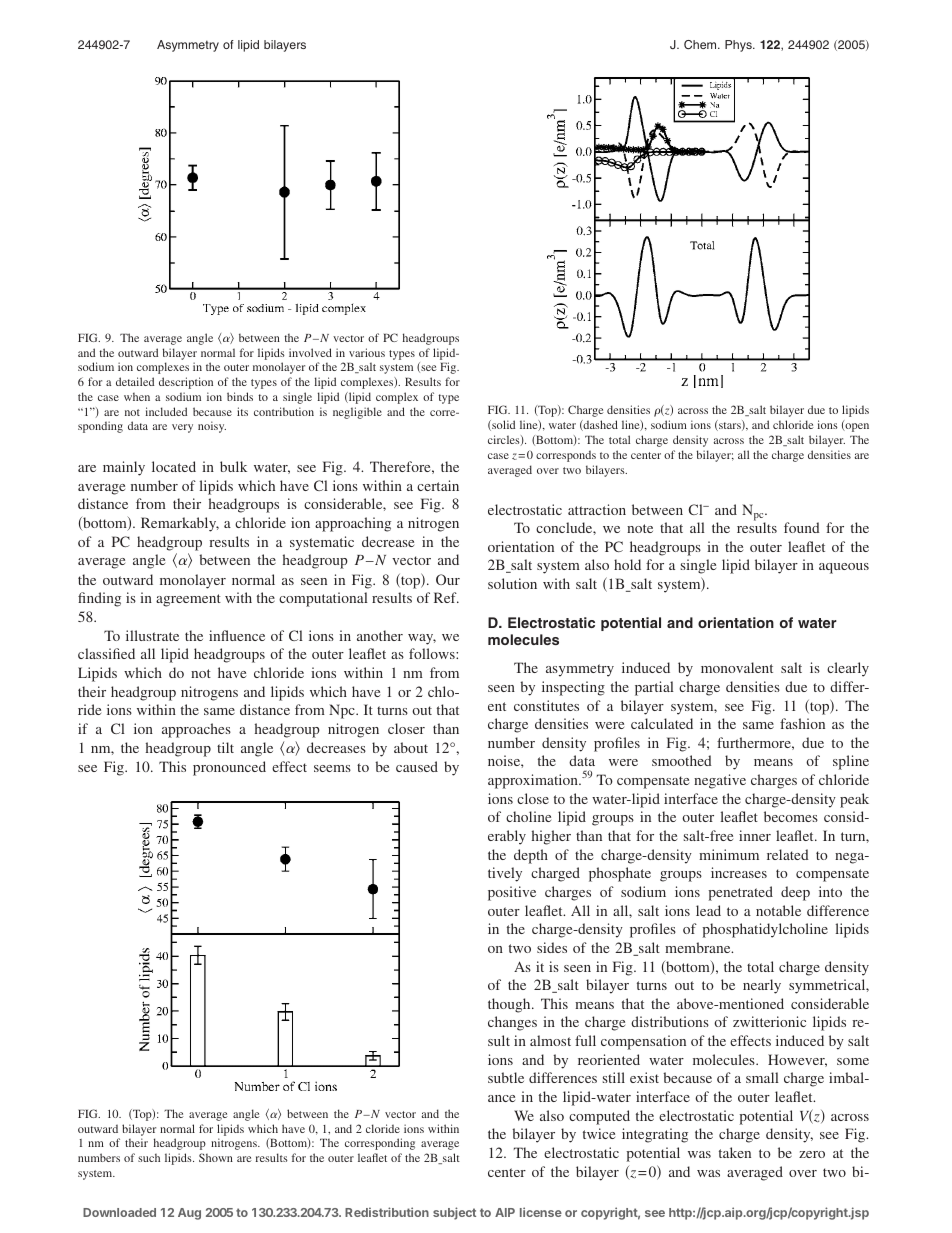 The image size is (952, 1233). What do you see at coordinates (438, 485) in the image?
I see `certain` at bounding box center [438, 485].
